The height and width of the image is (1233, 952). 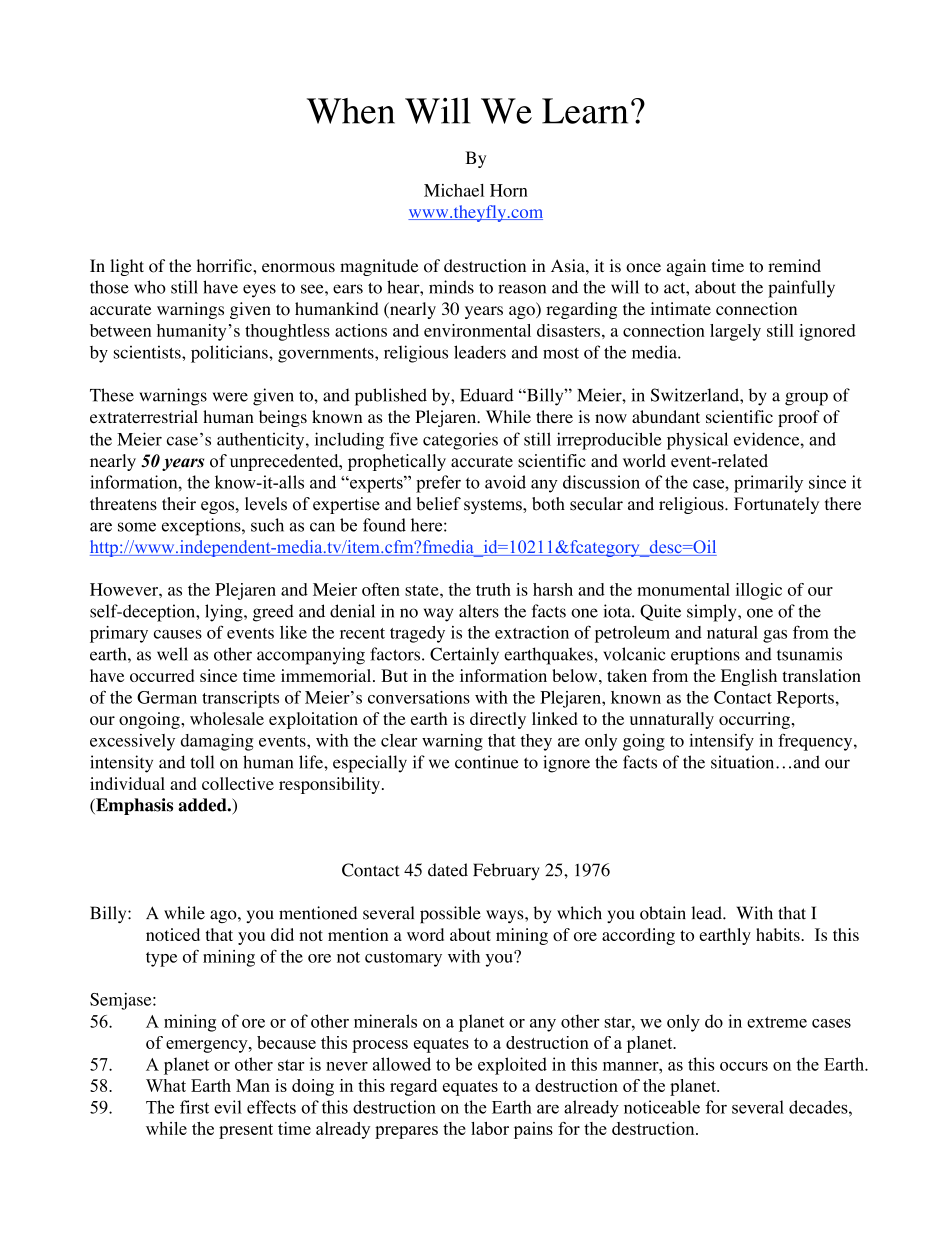 I want to click on Learn, so click(x=585, y=111).
